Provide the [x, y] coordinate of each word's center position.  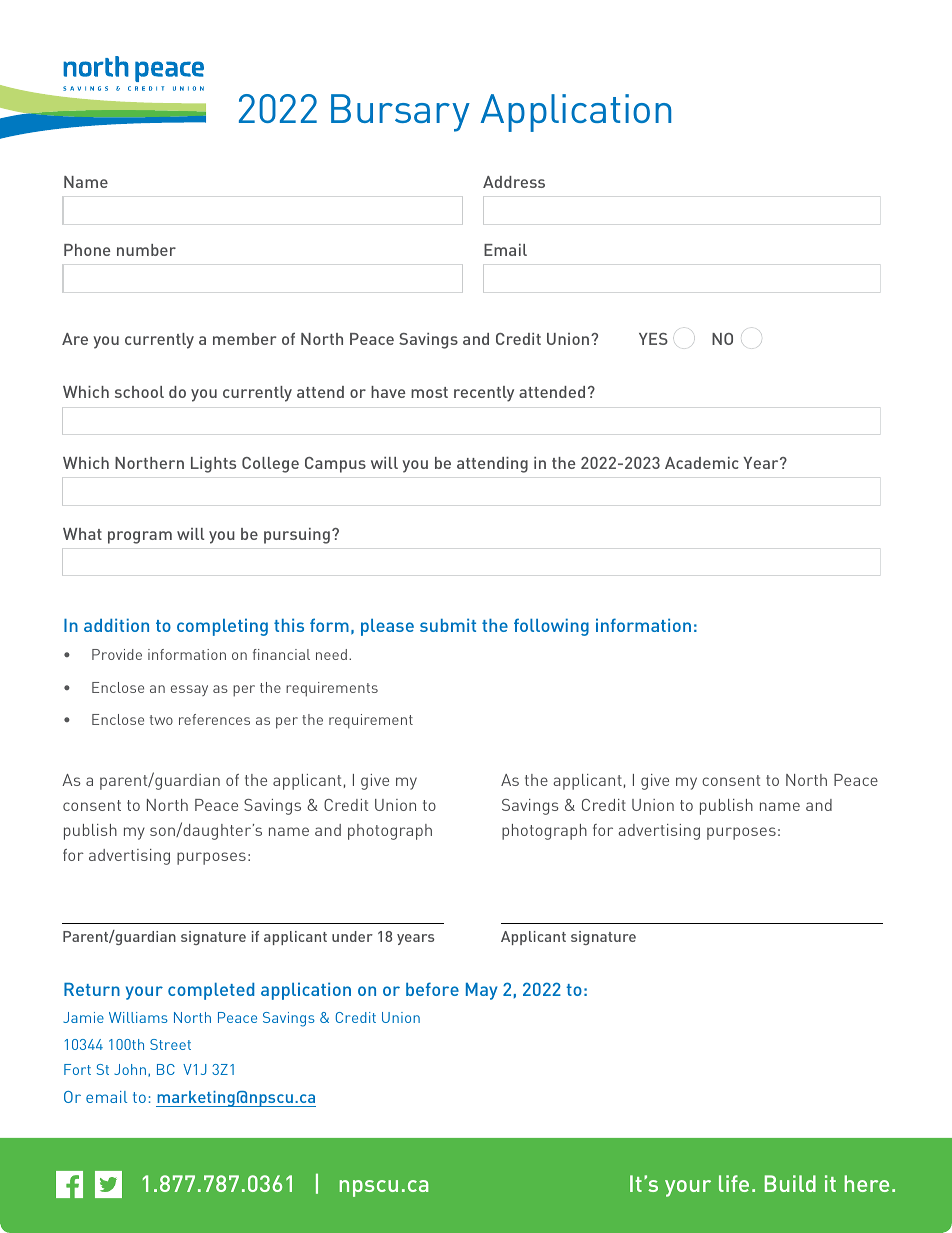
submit [448, 625]
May [481, 991]
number [146, 250]
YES [653, 339]
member [244, 339]
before [432, 989]
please [387, 627]
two [161, 720]
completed [211, 991]
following [551, 627]
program [140, 537]
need [331, 654]
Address [514, 182]
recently [484, 394]
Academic [702, 463]
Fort [77, 1069]
